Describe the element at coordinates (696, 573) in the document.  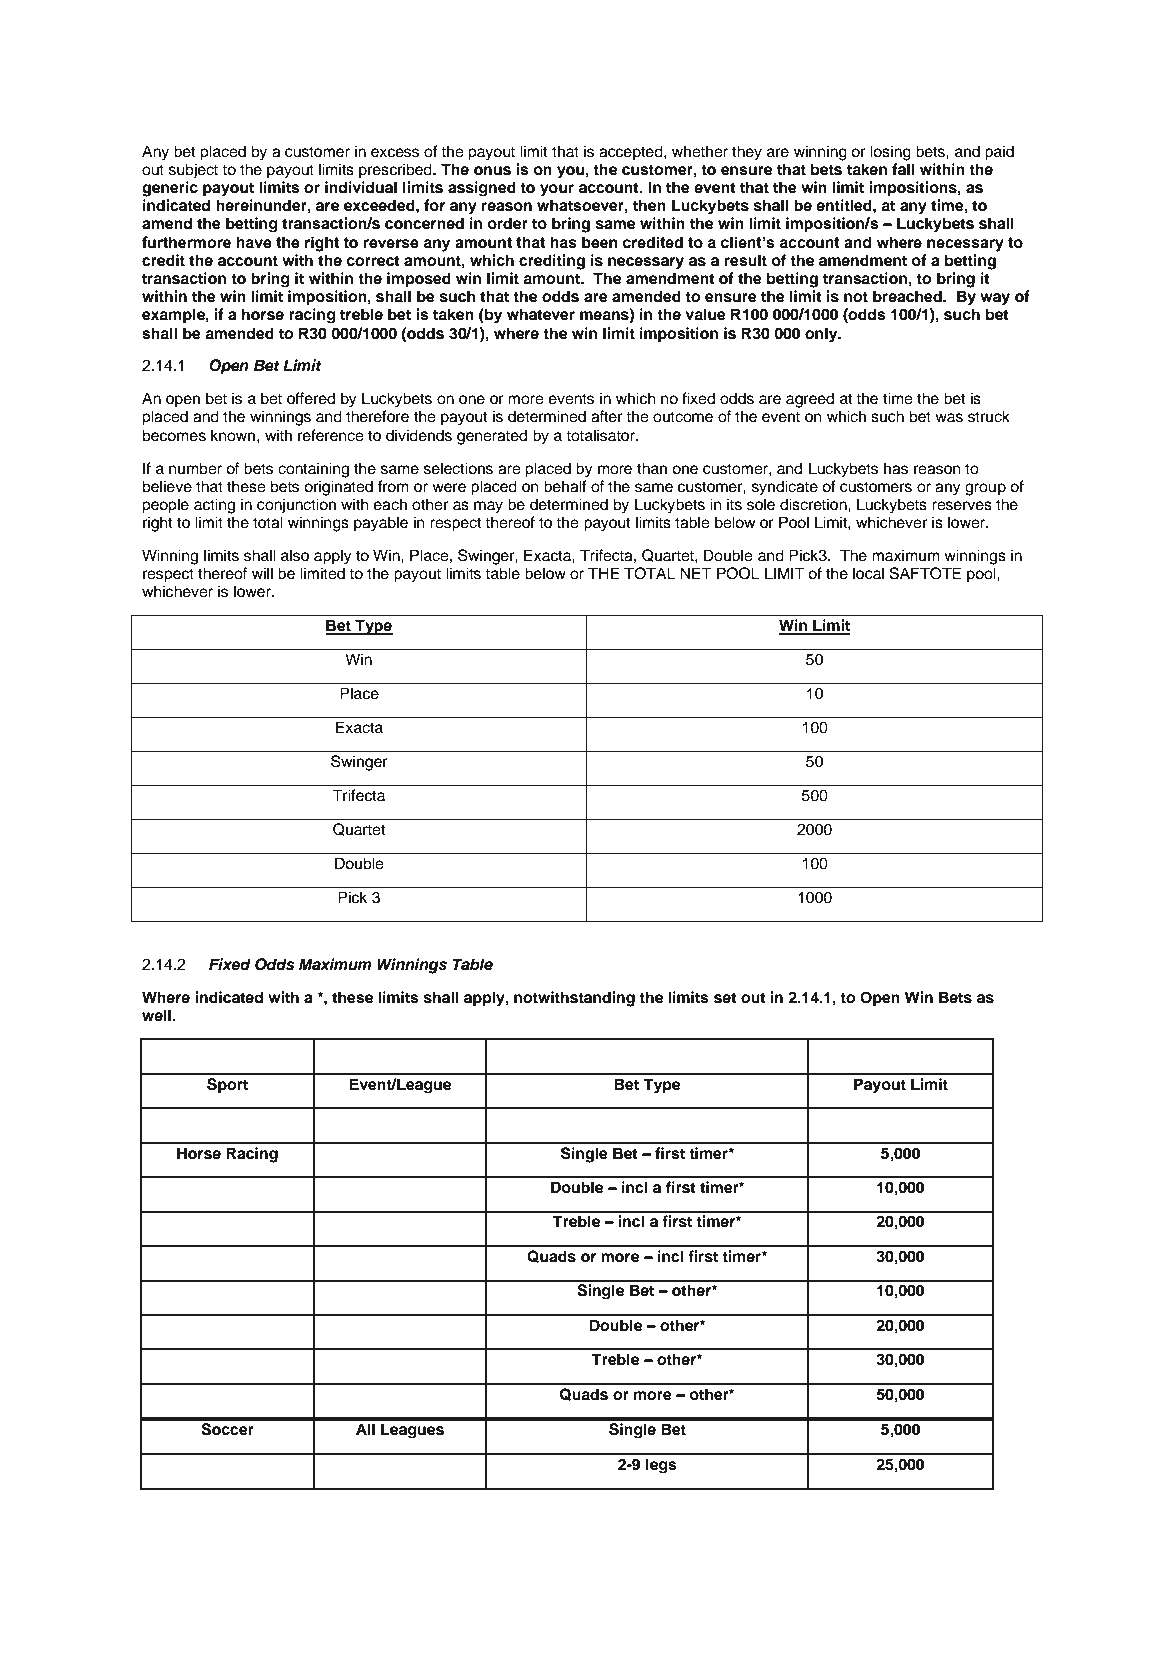
I see `NET` at that location.
